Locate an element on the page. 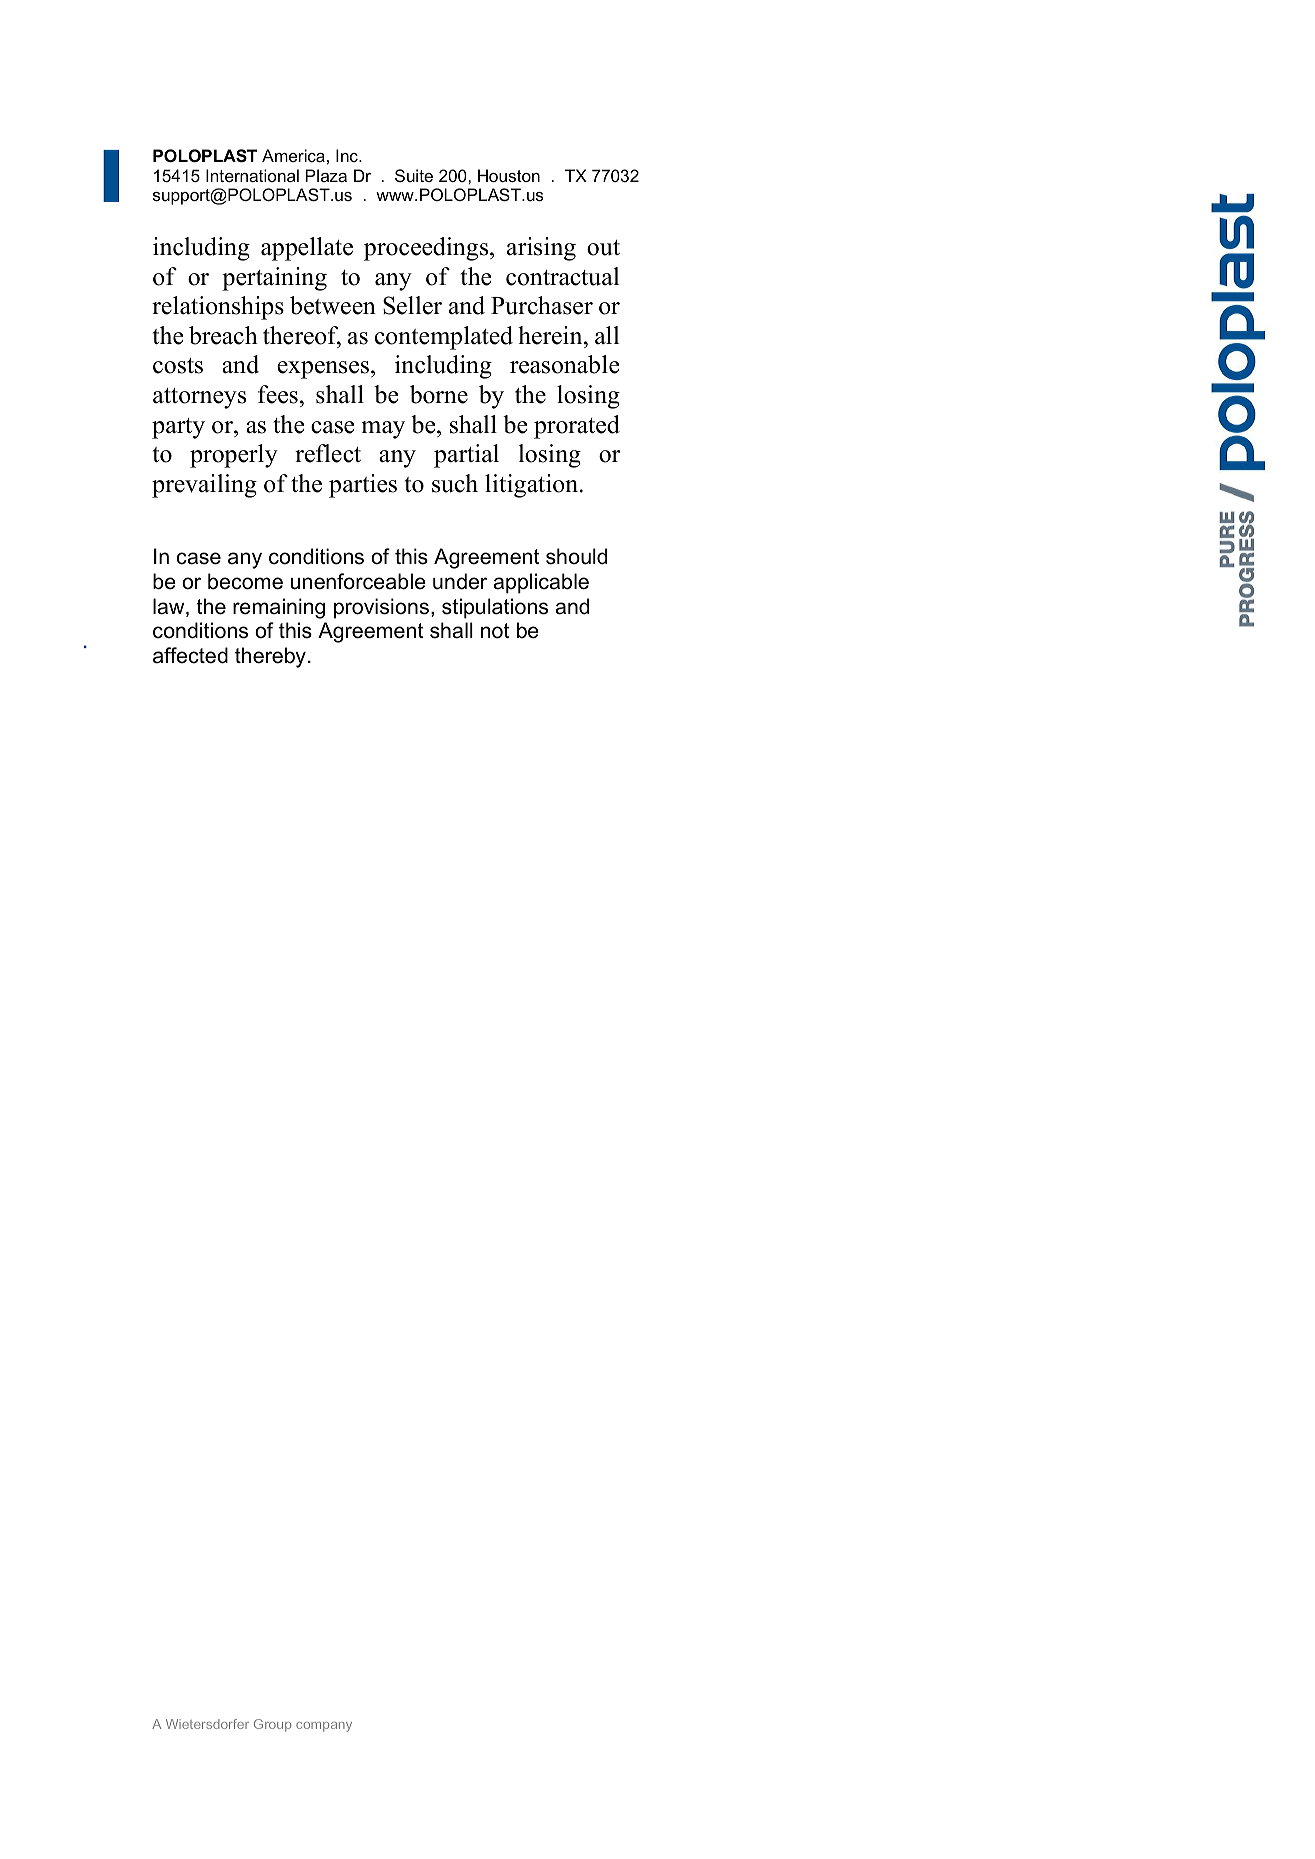  thereby is located at coordinates (270, 657).
